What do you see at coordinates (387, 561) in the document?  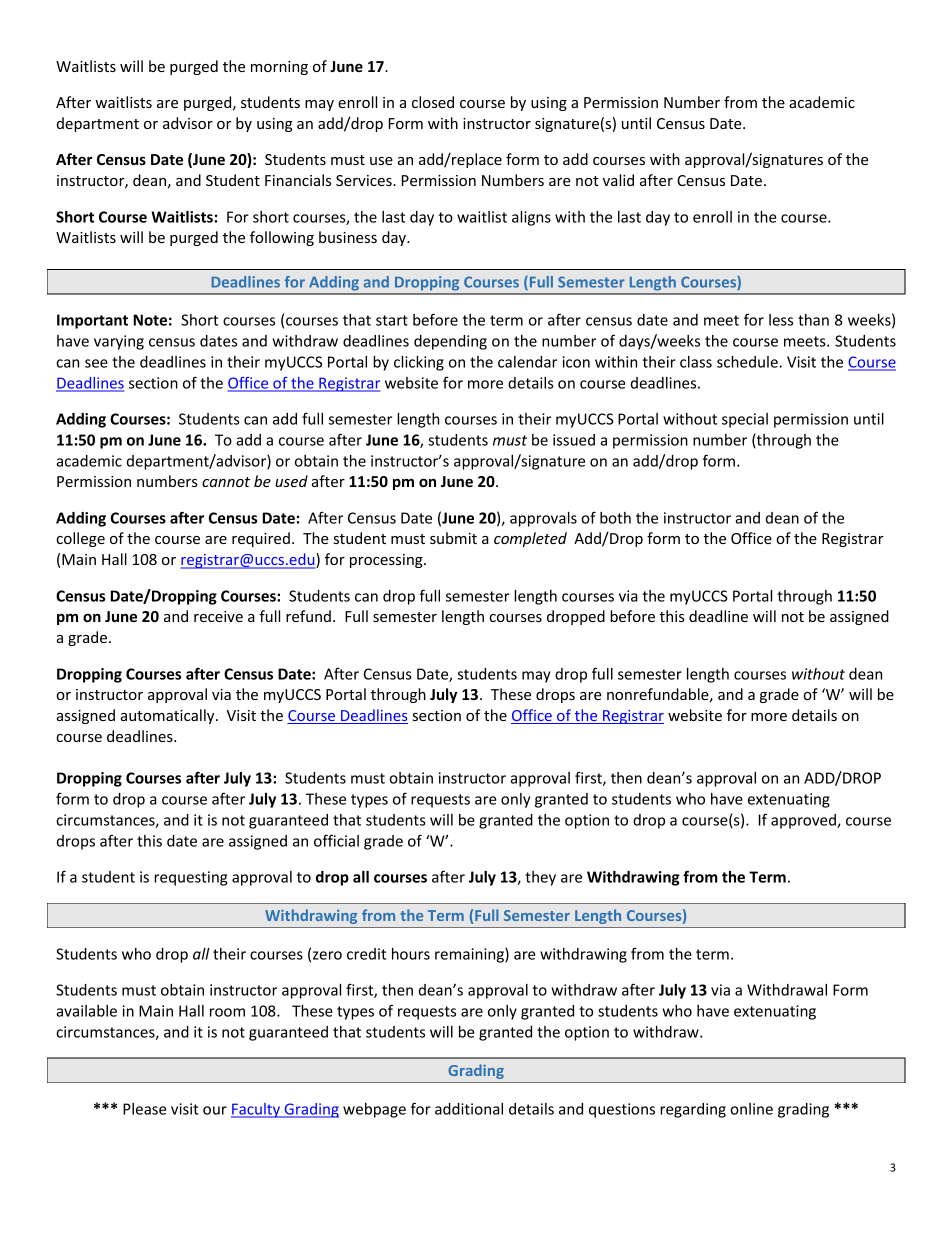 I see `processing` at bounding box center [387, 561].
